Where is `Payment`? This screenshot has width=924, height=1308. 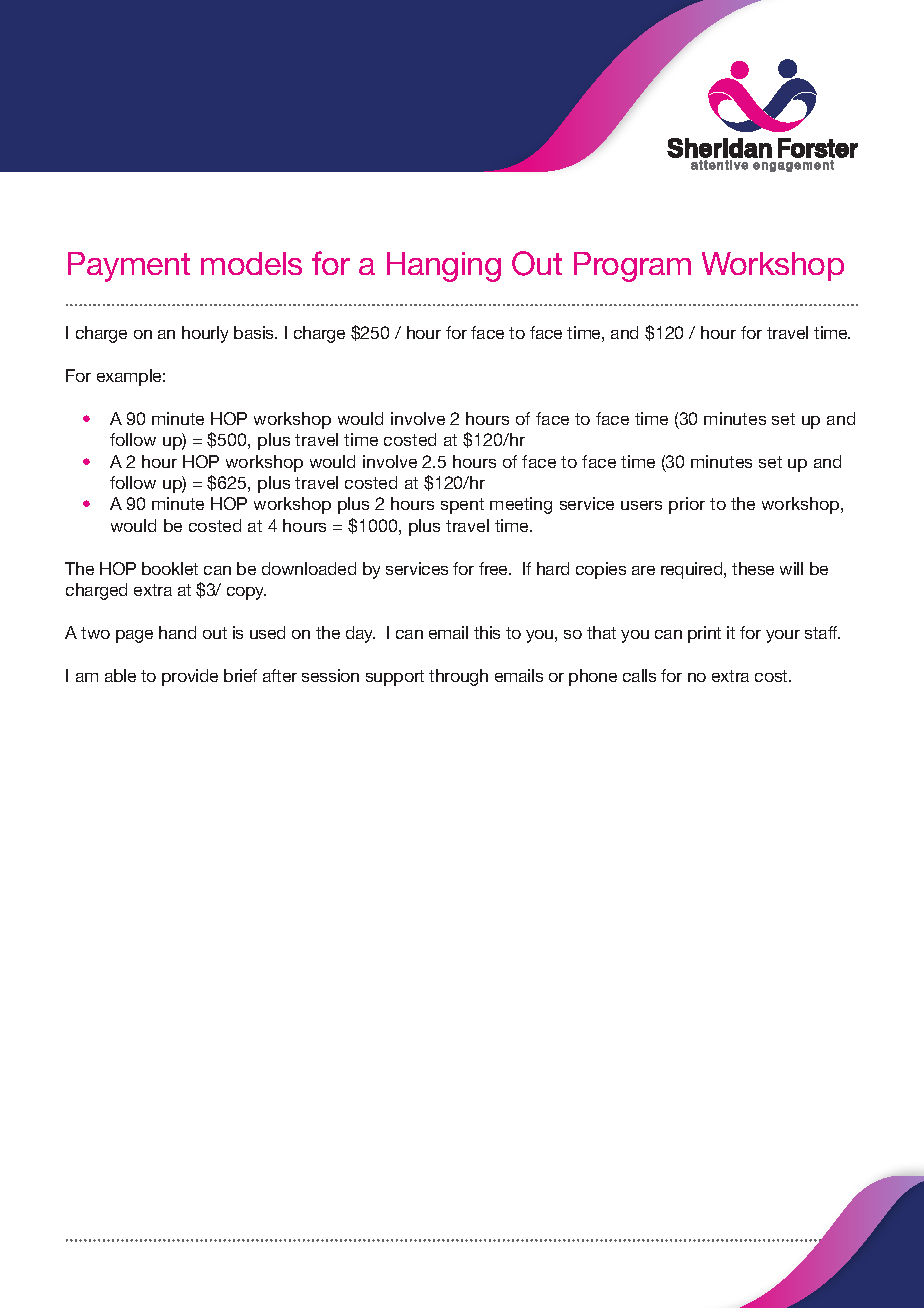 Payment is located at coordinates (129, 267).
